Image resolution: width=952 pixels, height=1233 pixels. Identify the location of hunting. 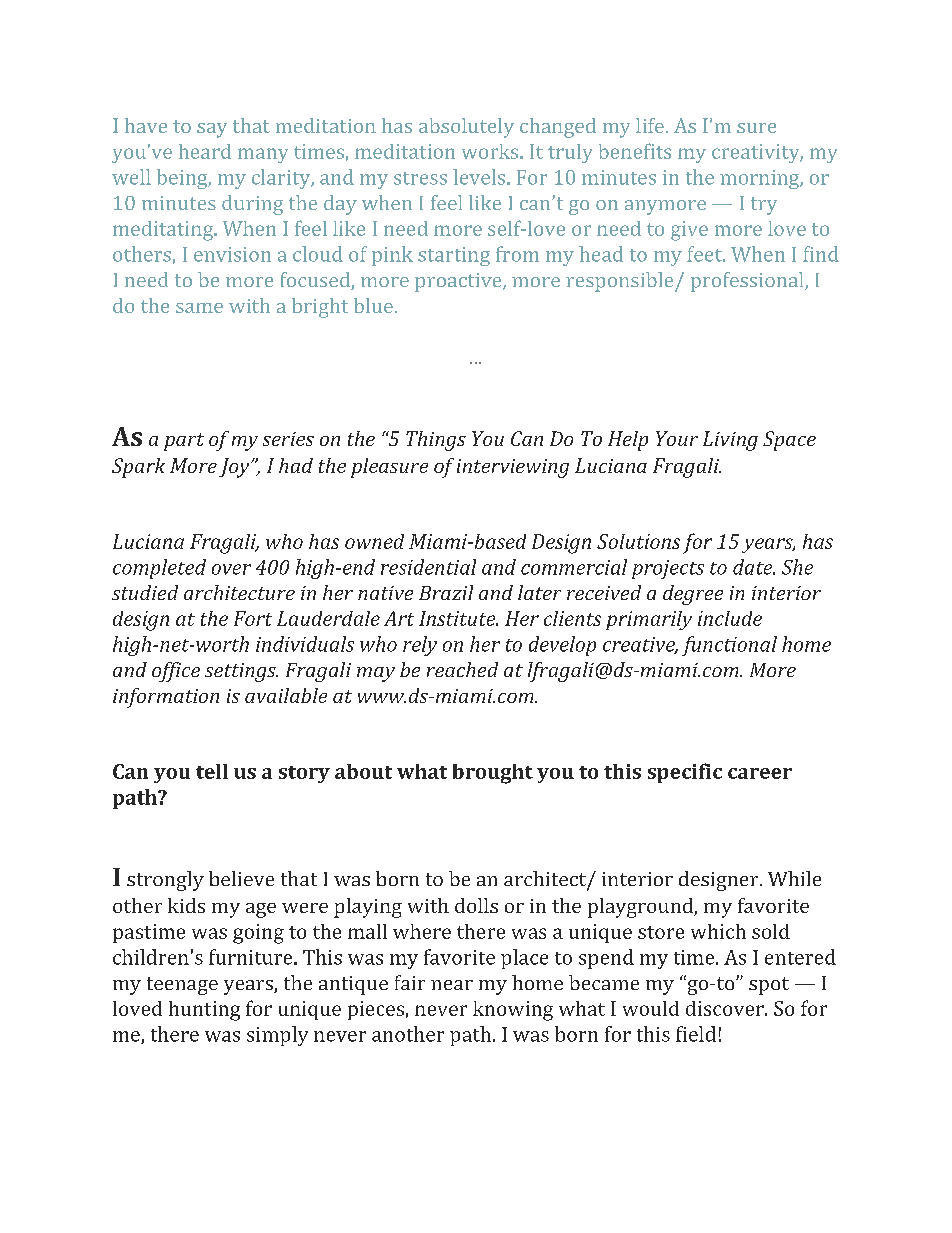
(204, 1011).
